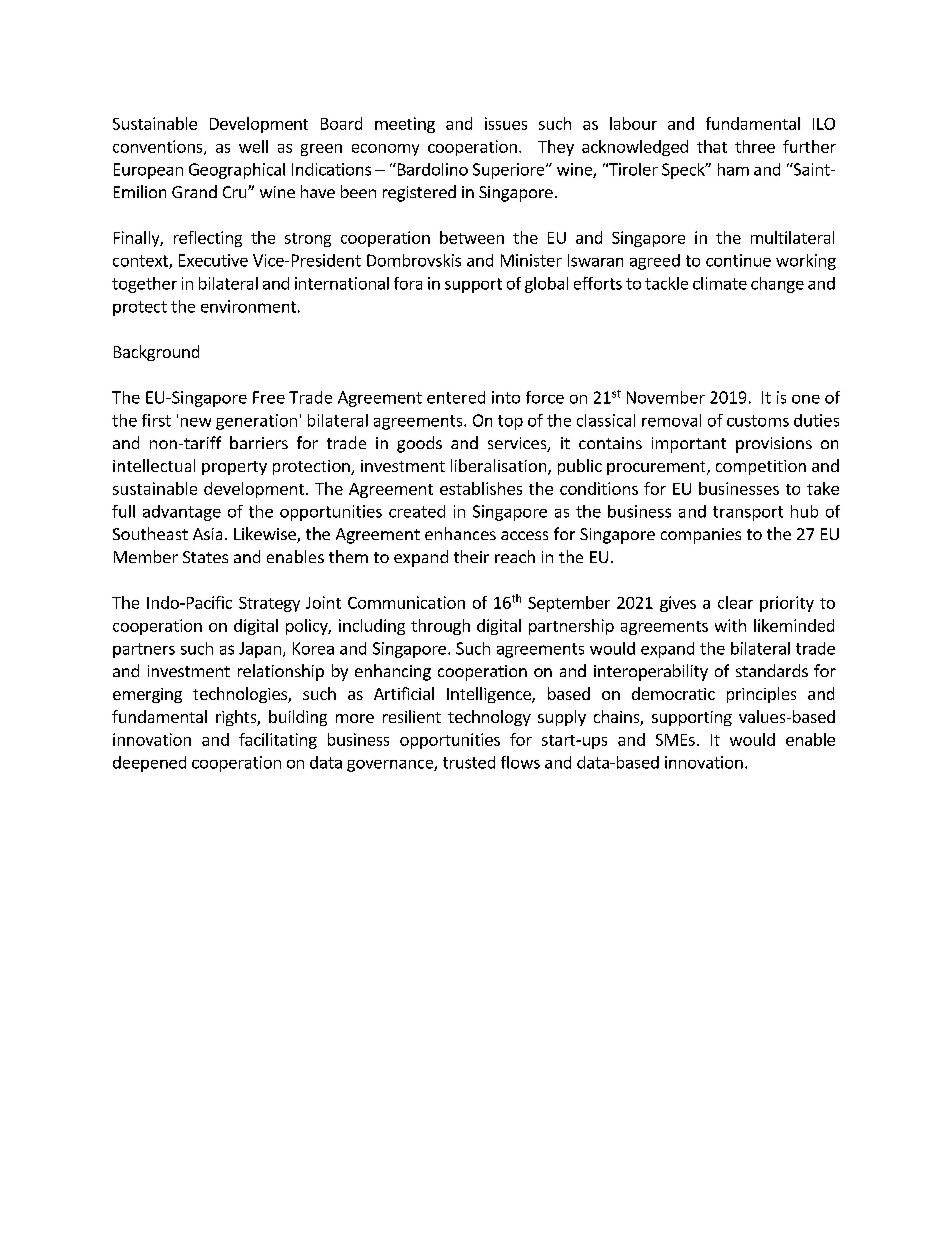  I want to click on entered, so click(456, 397).
